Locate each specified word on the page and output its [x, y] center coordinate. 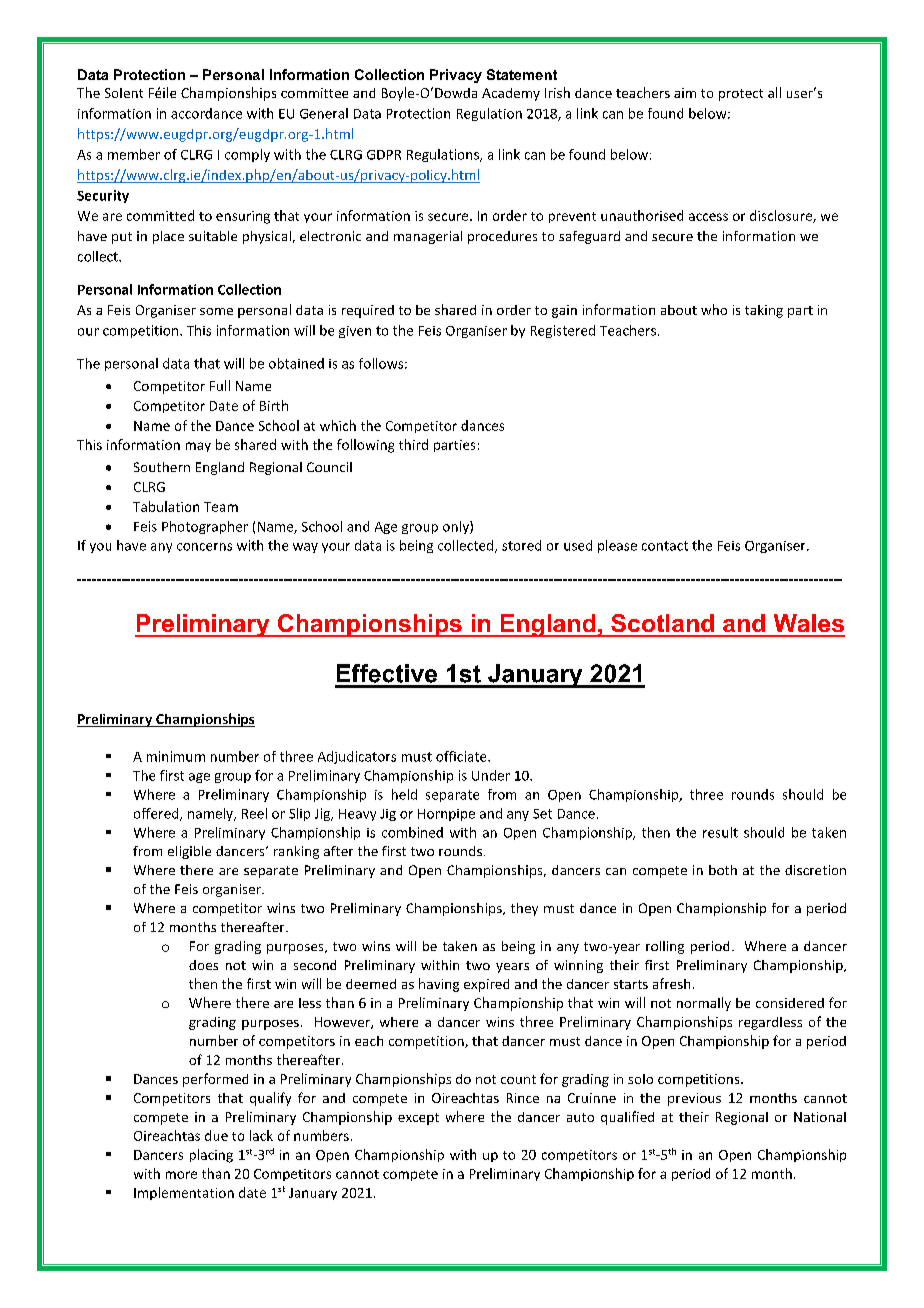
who [714, 309]
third [413, 444]
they [524, 909]
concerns [204, 547]
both [723, 870]
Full [220, 385]
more [181, 1175]
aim [685, 93]
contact [665, 546]
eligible [189, 852]
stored [521, 545]
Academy [511, 94]
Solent [124, 93]
